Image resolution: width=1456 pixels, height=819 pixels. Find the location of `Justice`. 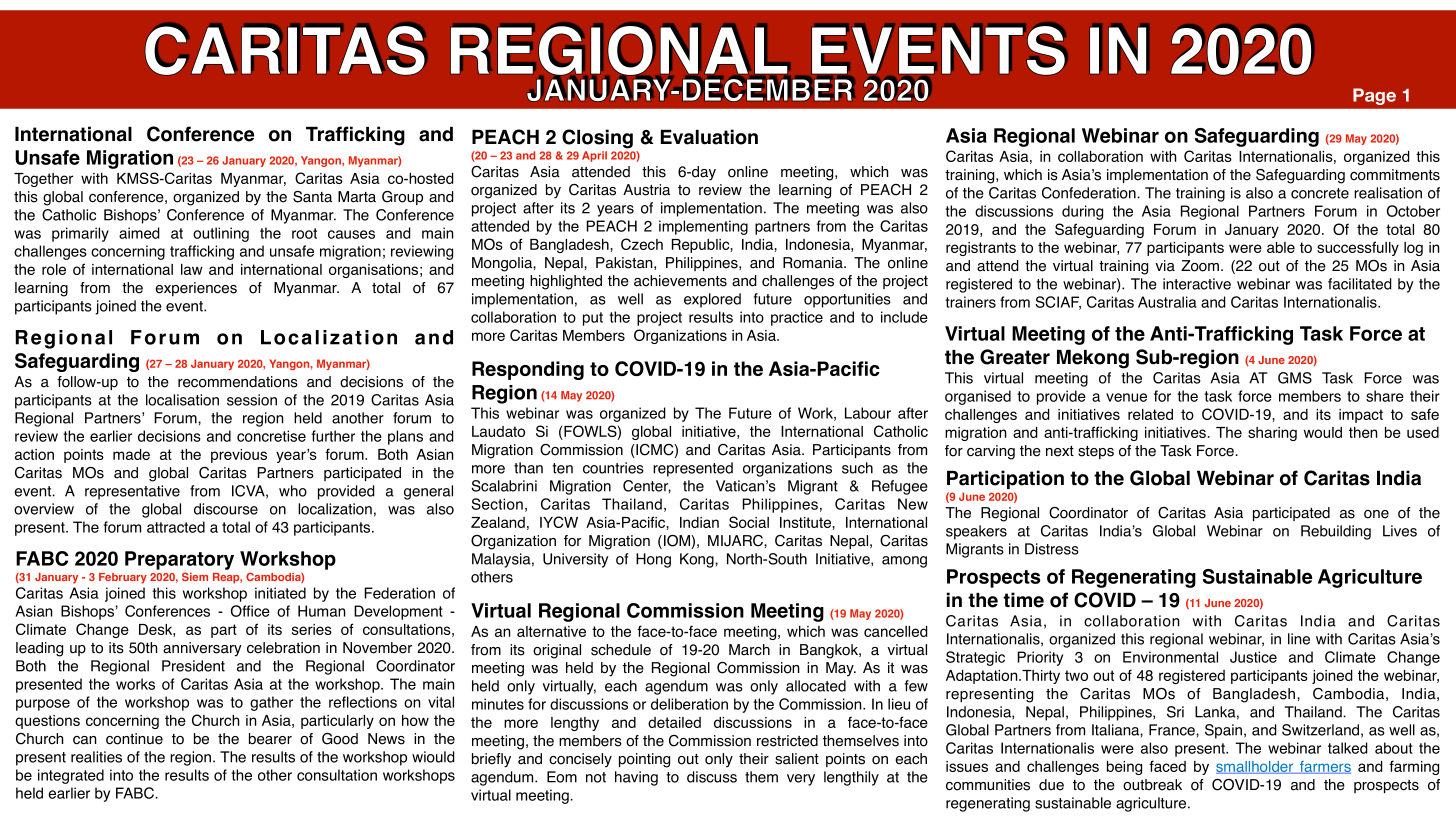

Justice is located at coordinates (1253, 657).
